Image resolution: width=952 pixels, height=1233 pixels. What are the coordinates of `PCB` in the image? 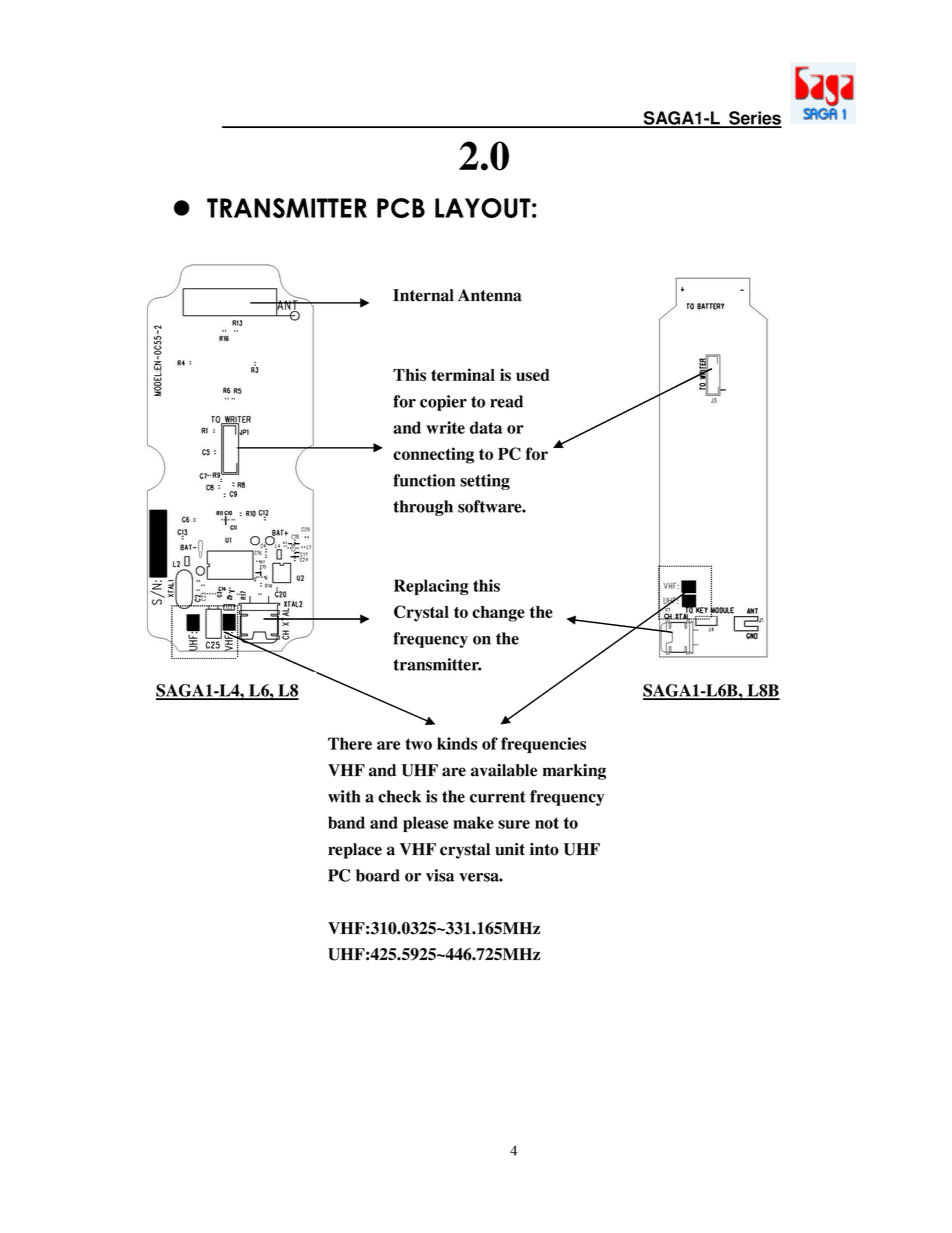 It's located at (401, 208).
